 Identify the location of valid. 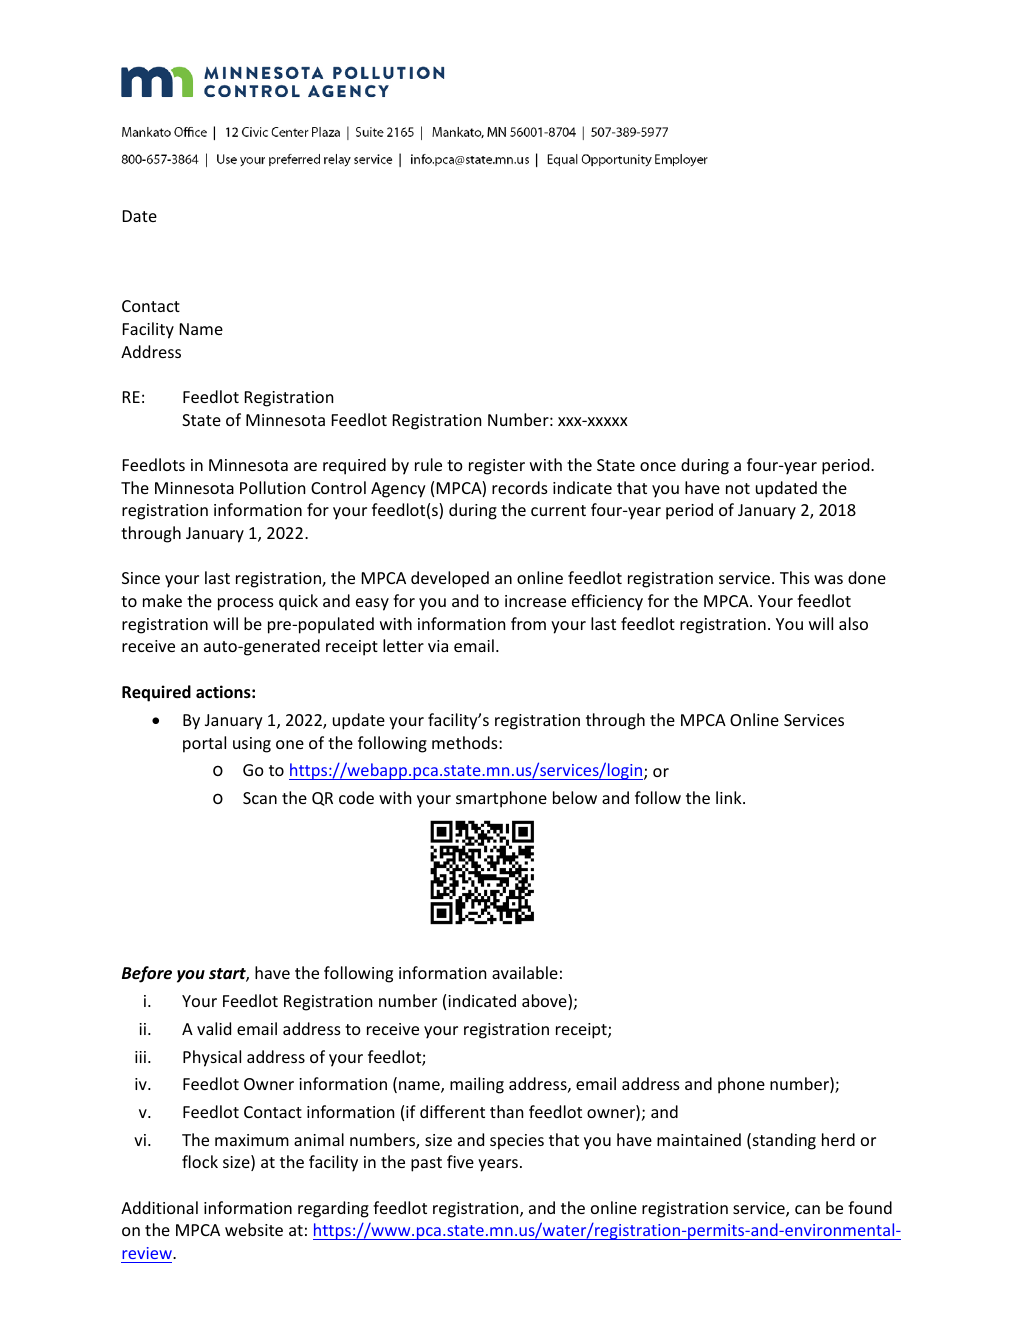
(214, 1028).
